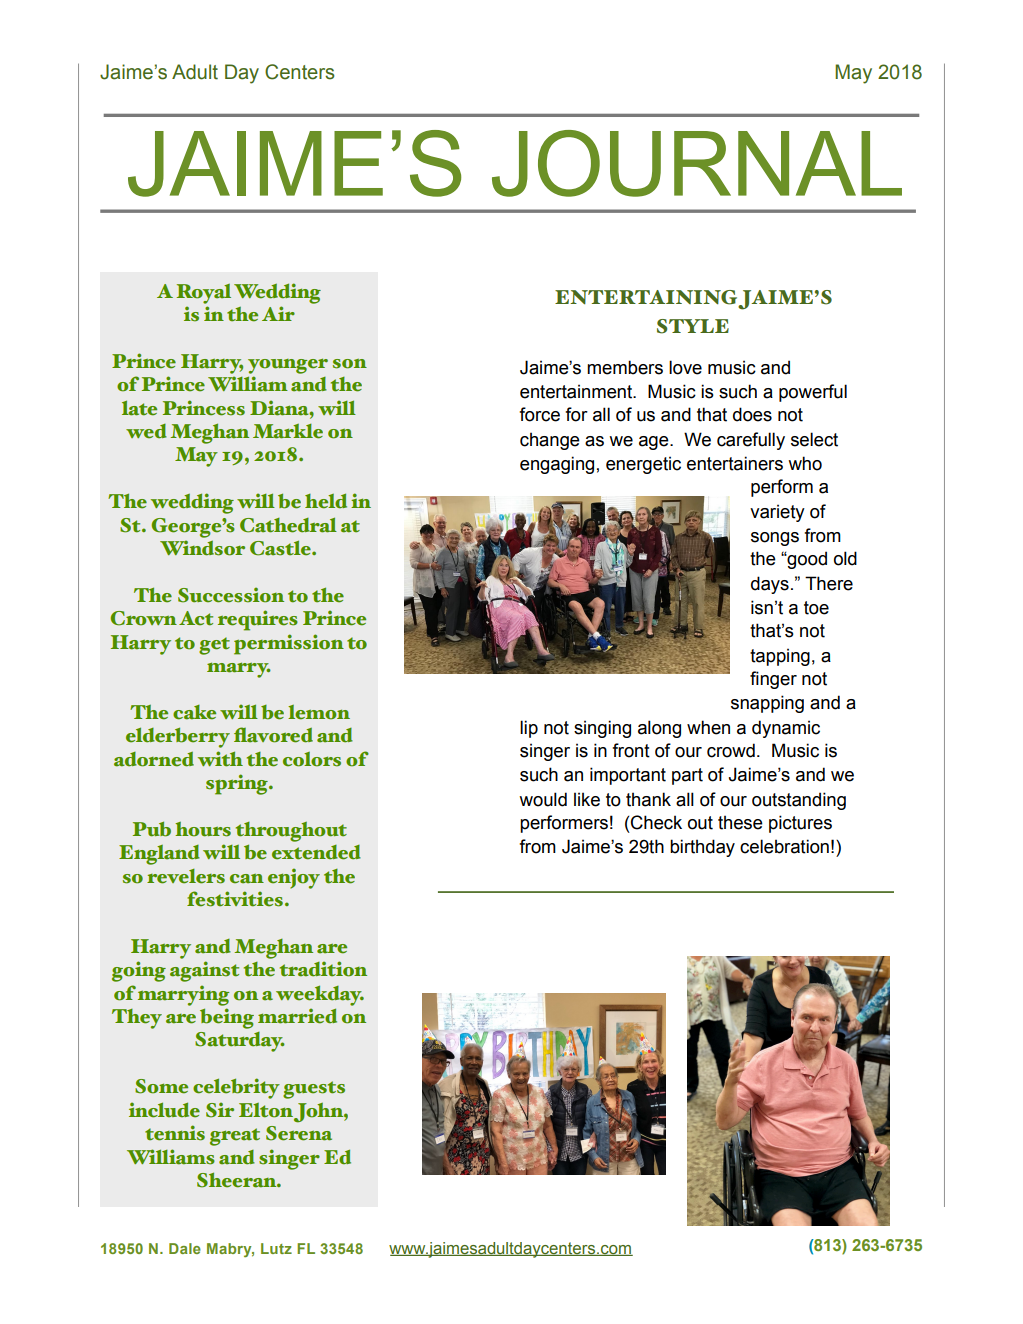 Image resolution: width=1023 pixels, height=1324 pixels. What do you see at coordinates (139, 408) in the image?
I see `late` at bounding box center [139, 408].
